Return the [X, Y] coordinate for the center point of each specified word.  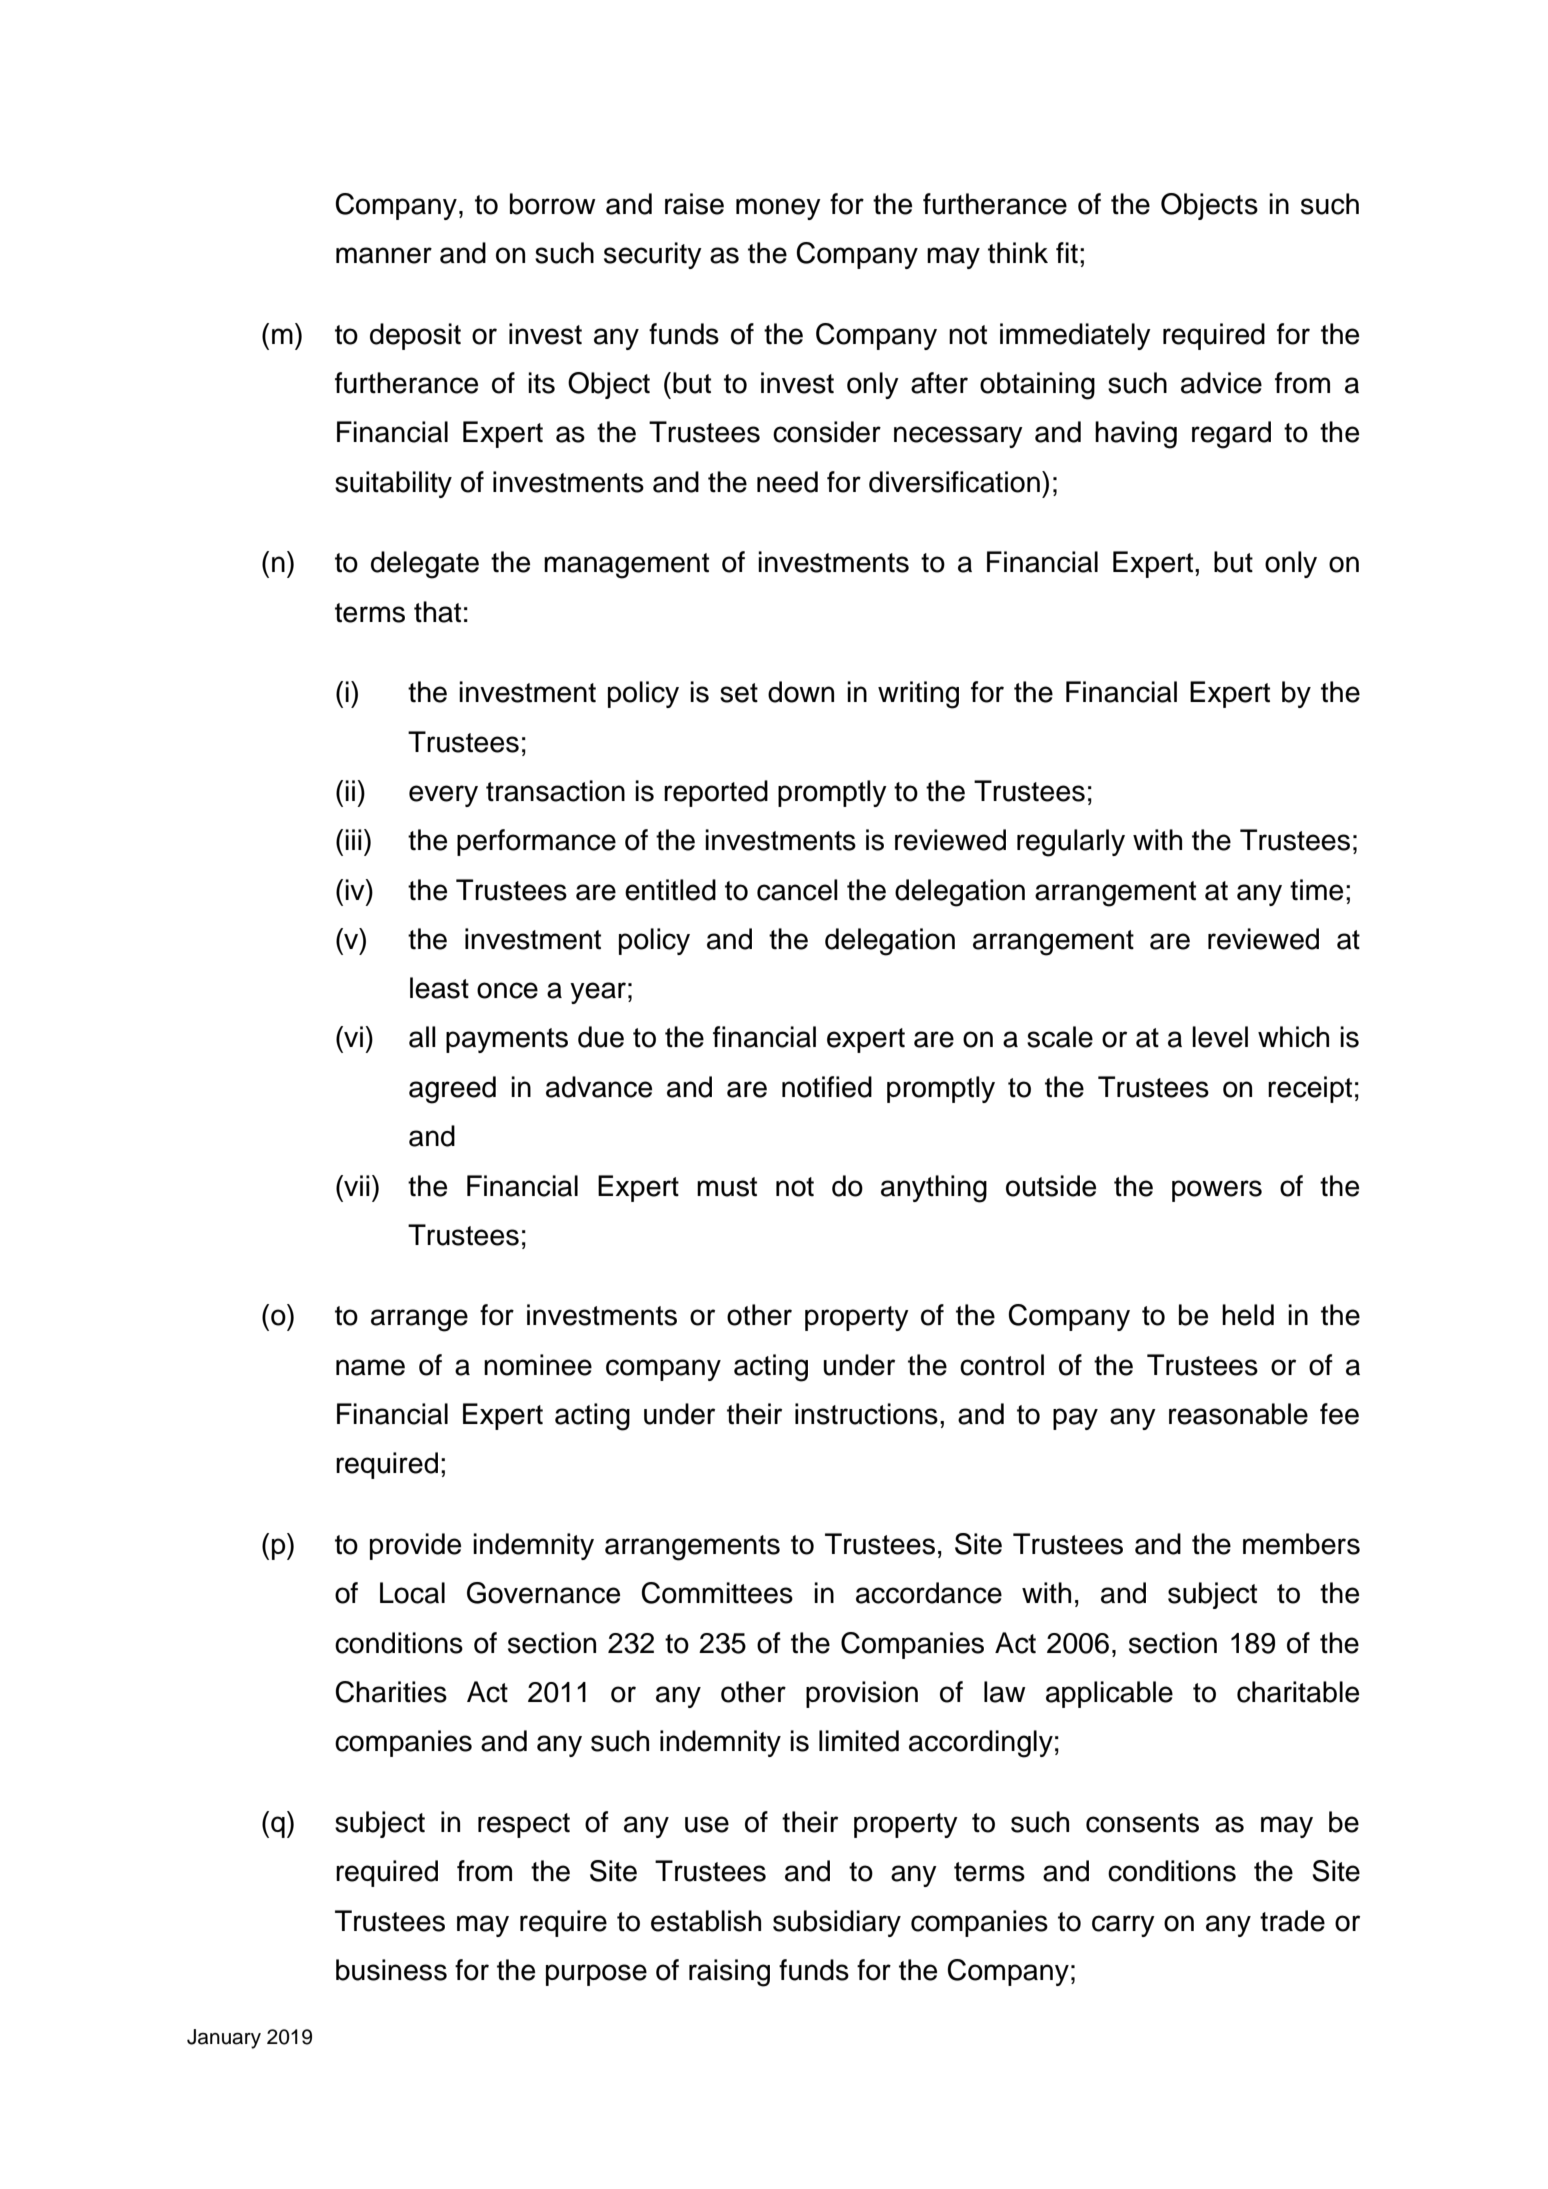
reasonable [1238, 1414]
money [778, 209]
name [370, 1367]
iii [353, 839]
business [391, 1970]
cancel [797, 890]
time [1316, 890]
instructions [866, 1414]
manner [384, 255]
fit [1067, 252]
